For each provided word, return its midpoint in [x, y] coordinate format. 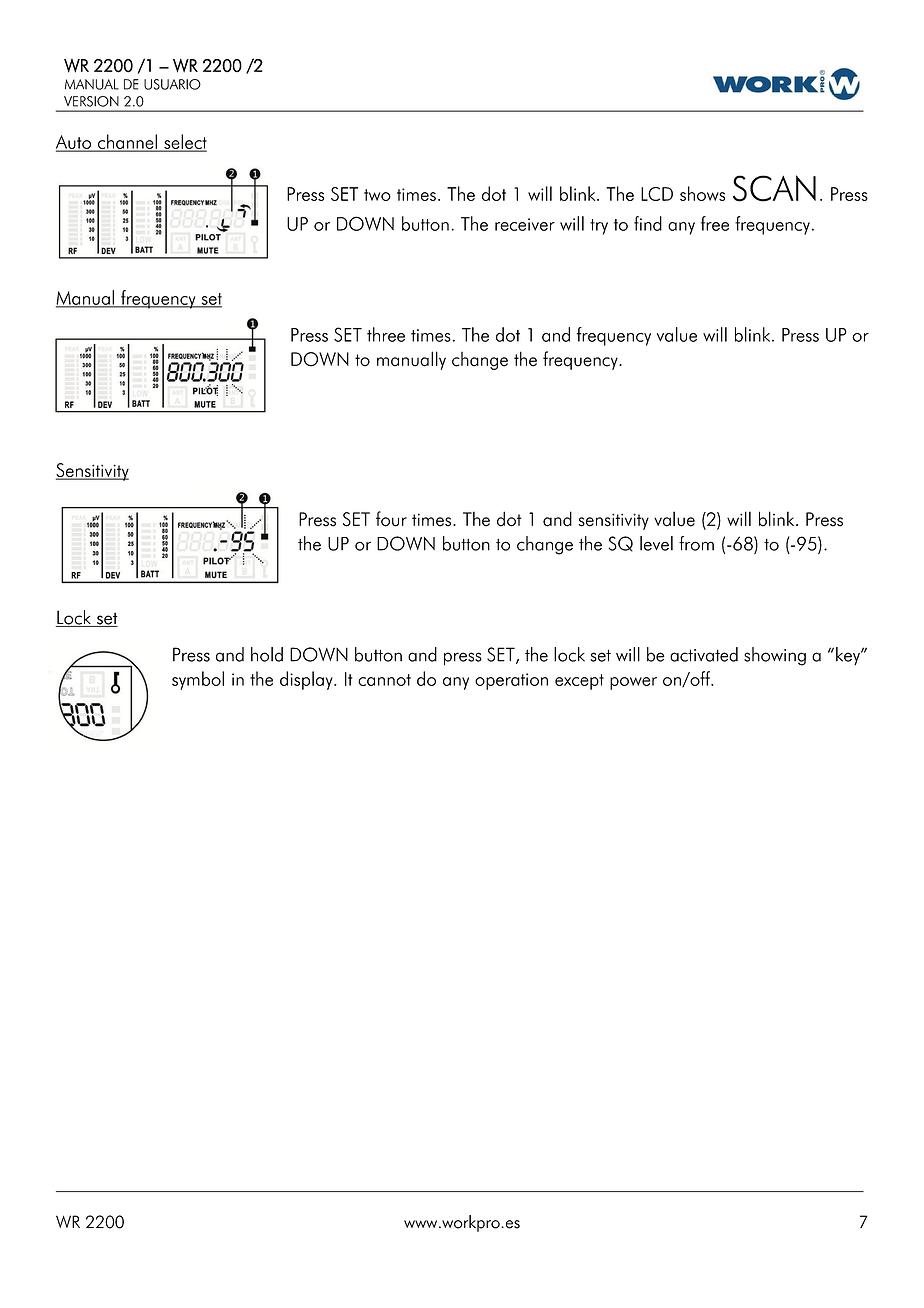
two [377, 195]
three [386, 334]
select [184, 142]
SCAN [774, 188]
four [391, 519]
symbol [198, 680]
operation [511, 681]
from [696, 543]
